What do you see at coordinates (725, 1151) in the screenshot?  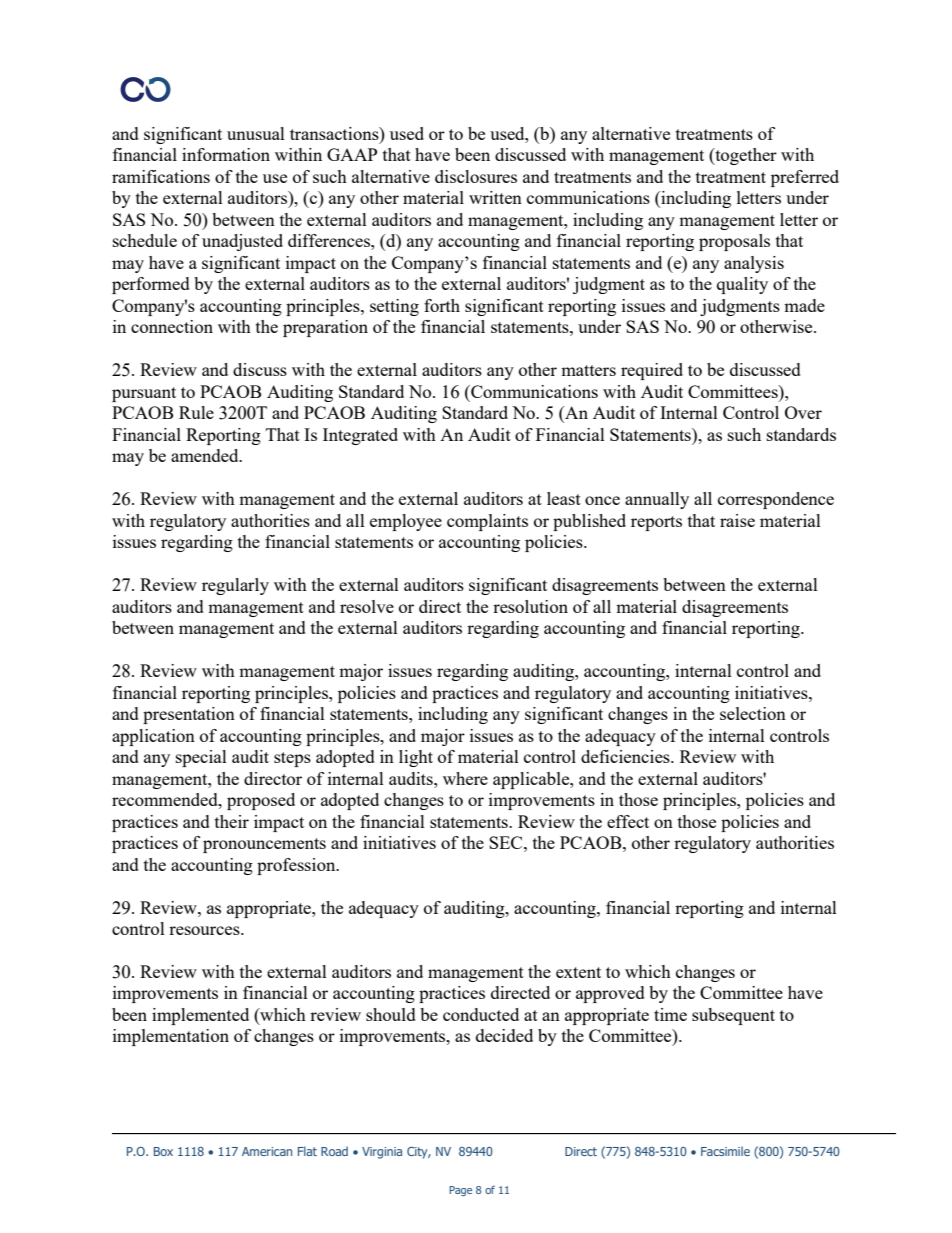 I see `Facsimile` at bounding box center [725, 1151].
